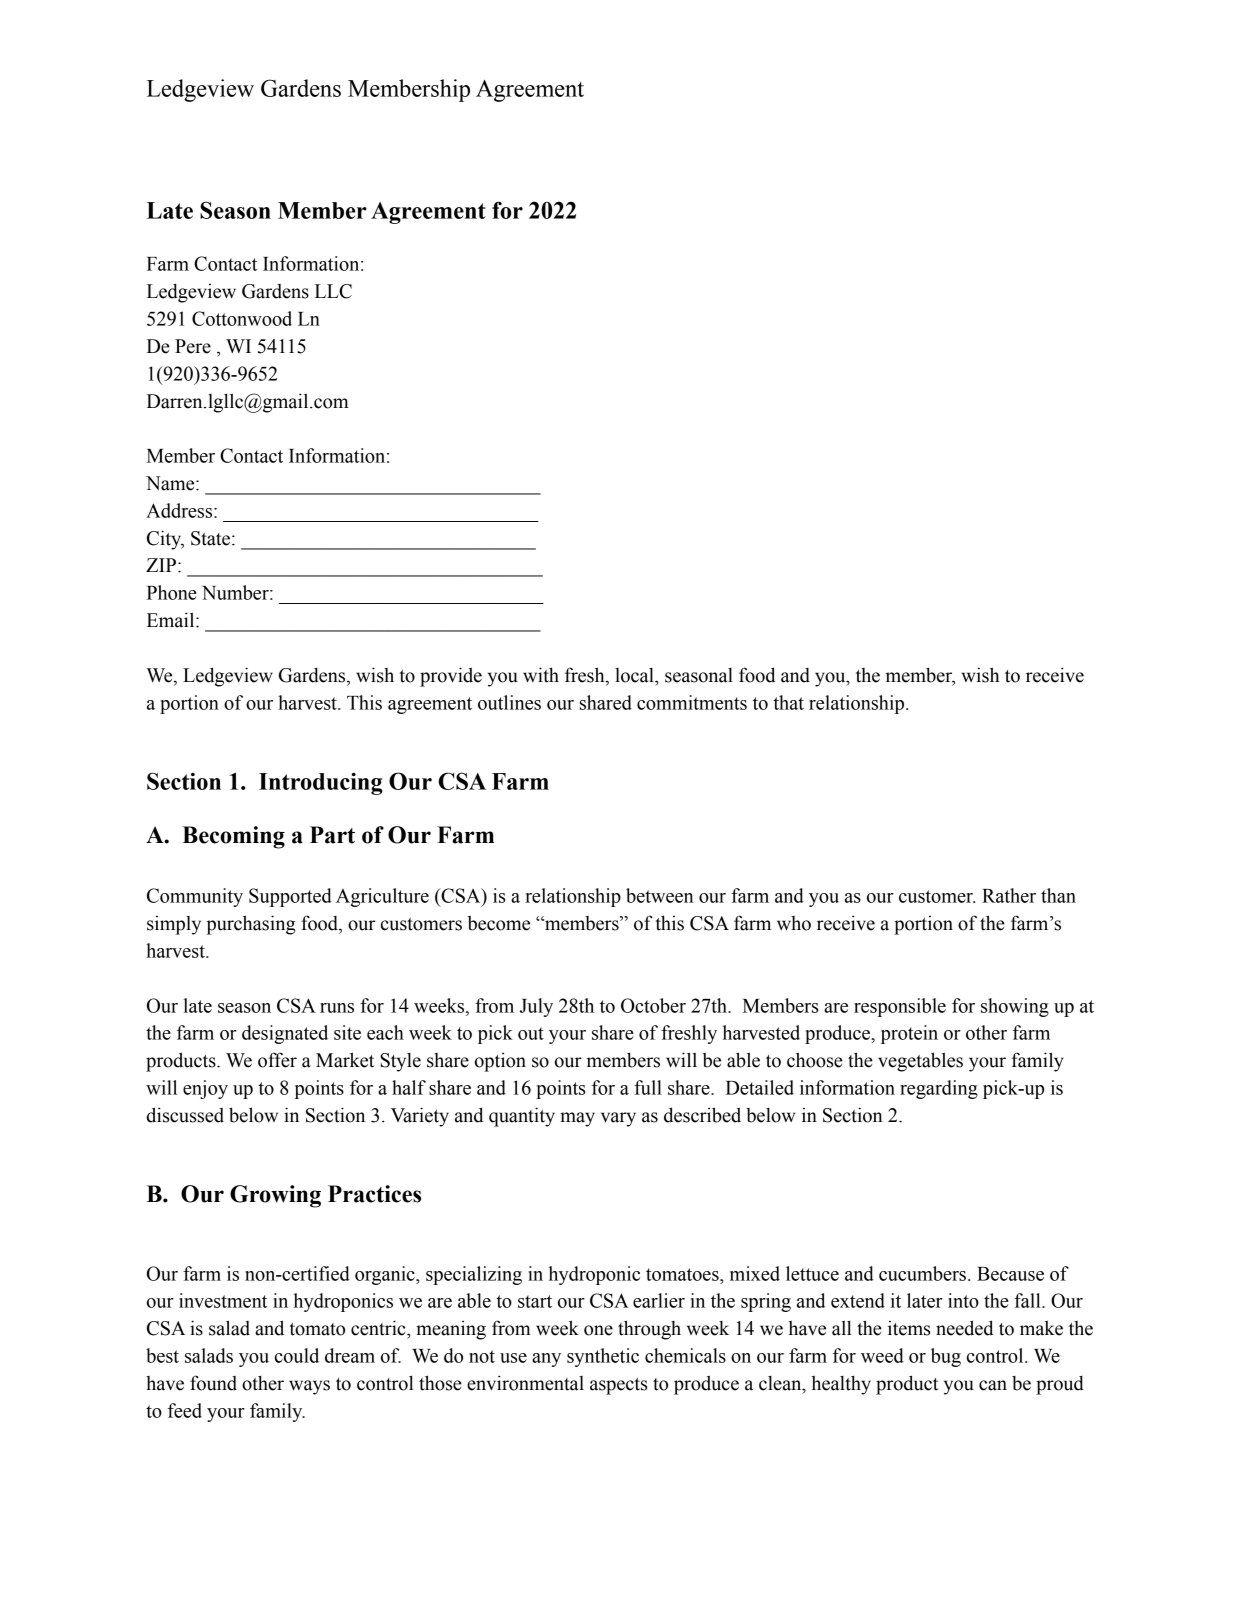  I want to click on ways, so click(309, 1387).
